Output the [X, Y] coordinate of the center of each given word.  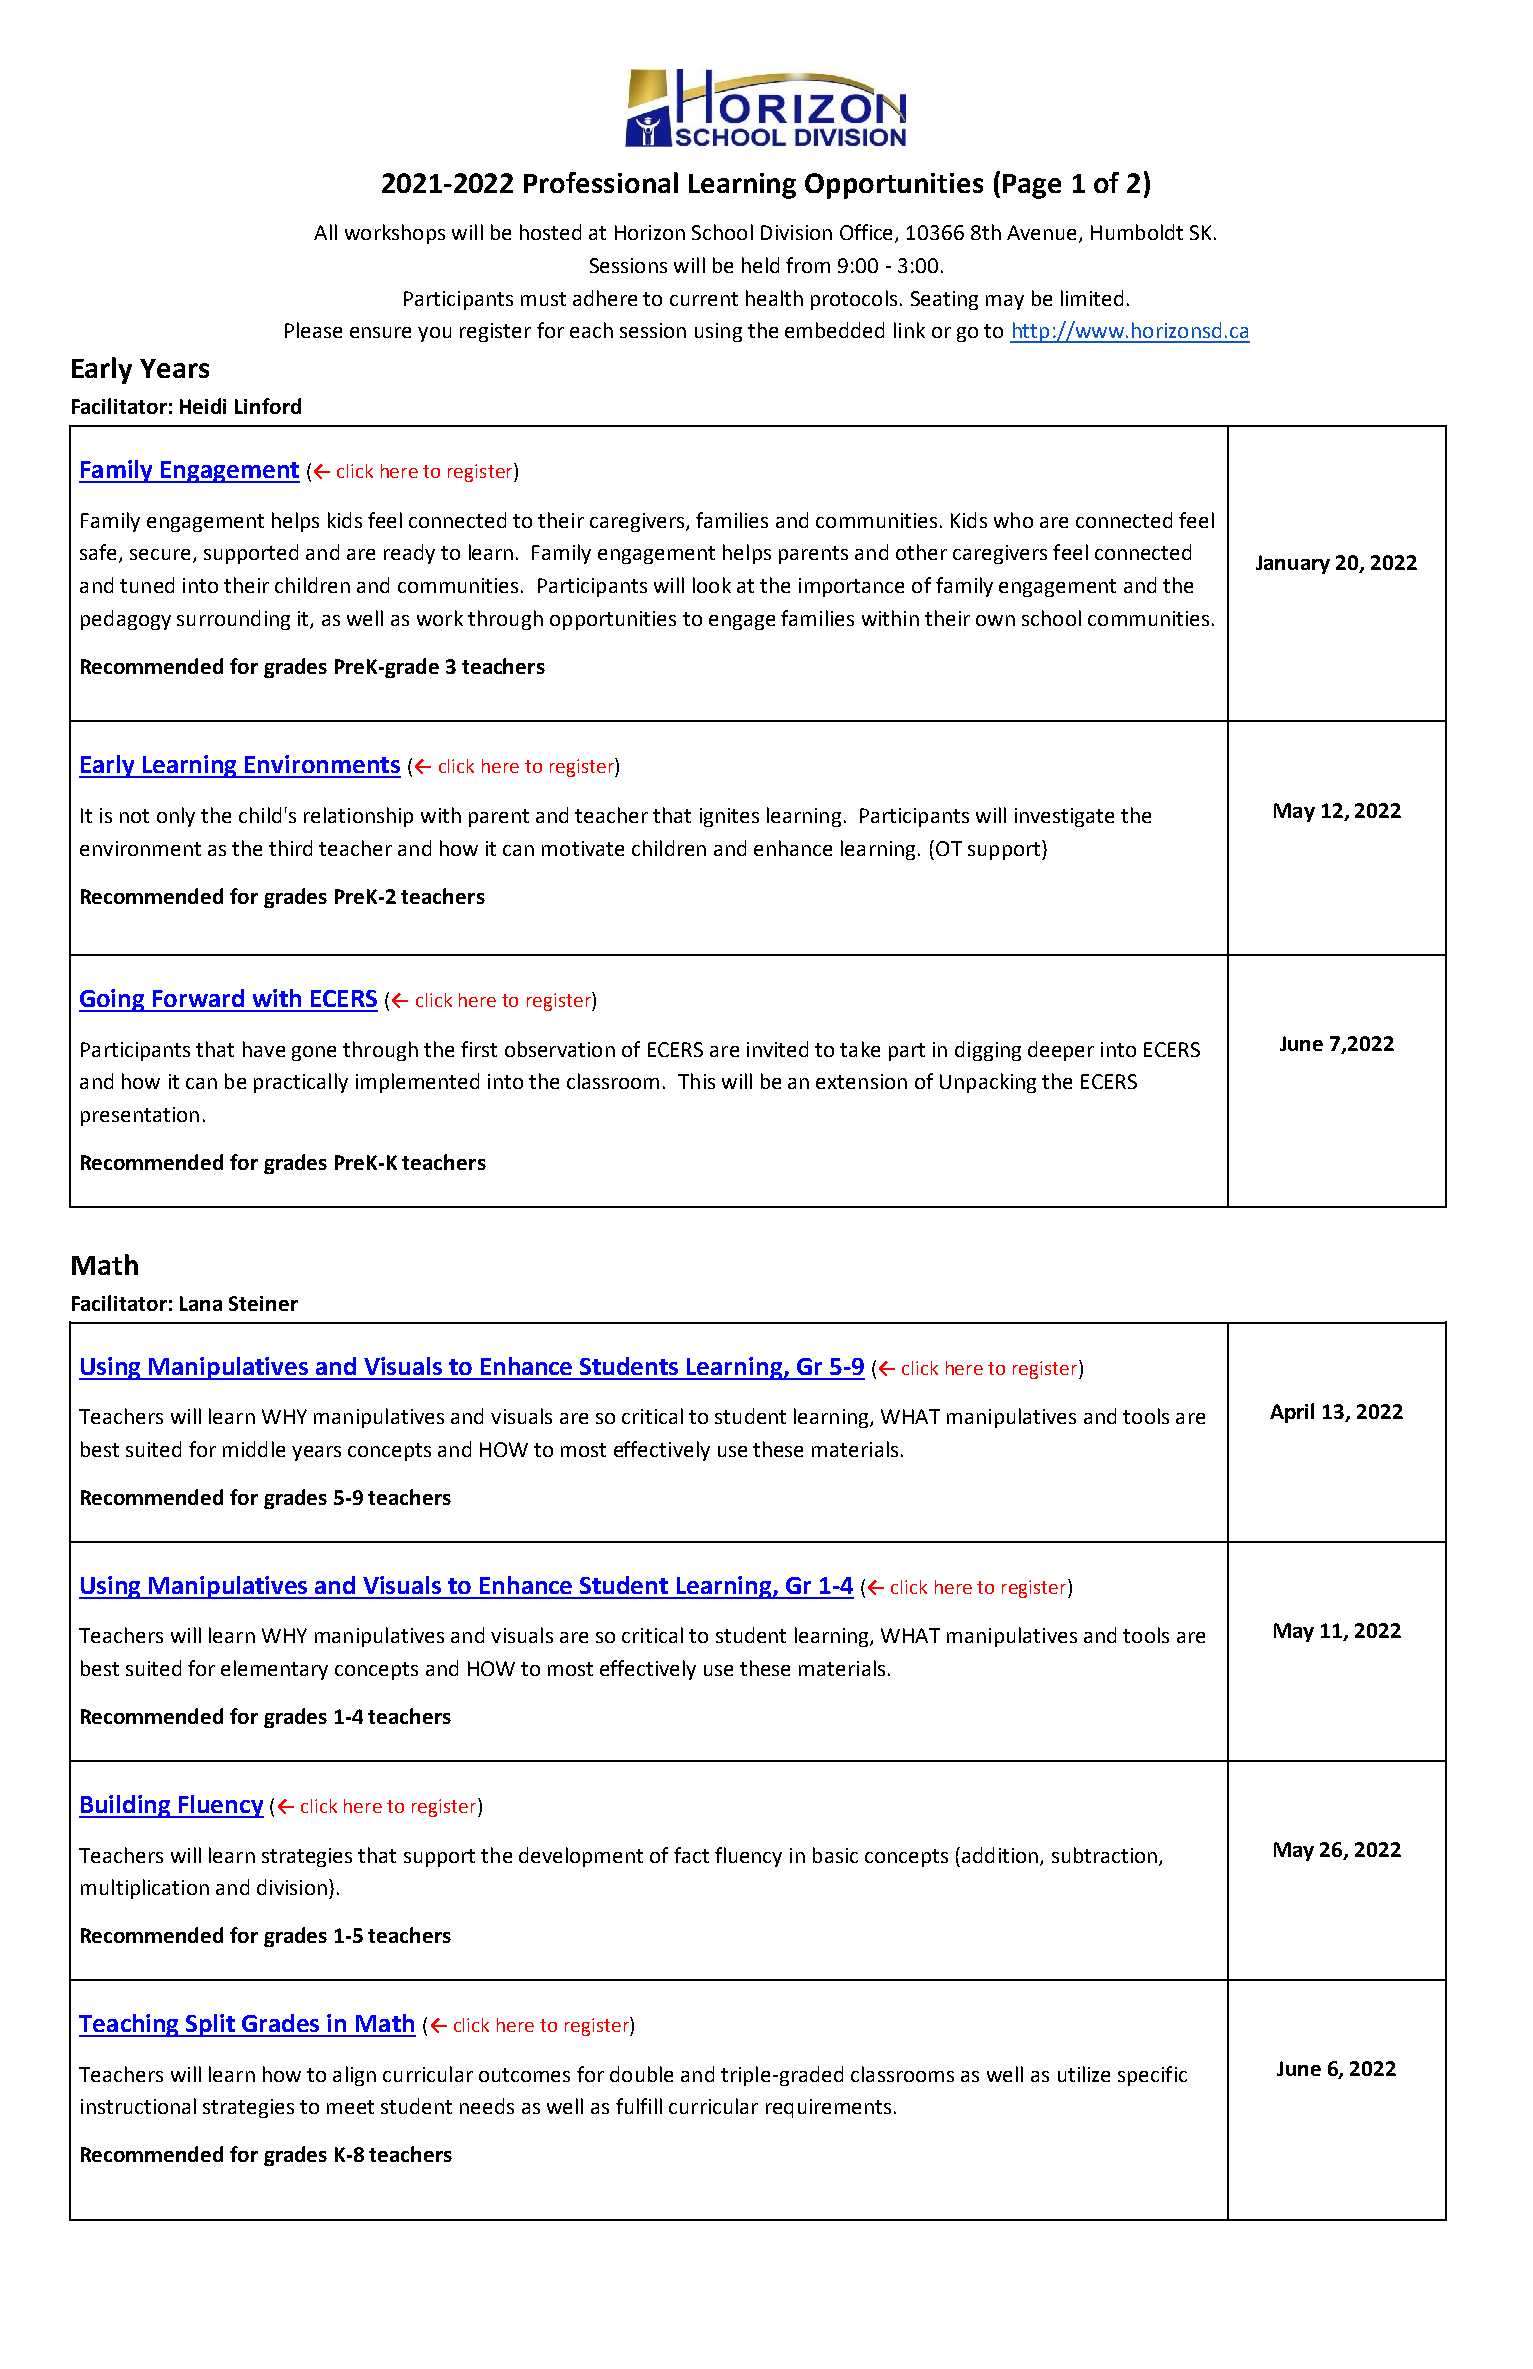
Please [313, 330]
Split [211, 2025]
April [1292, 1413]
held [760, 265]
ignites [729, 817]
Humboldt [1137, 232]
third [290, 848]
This [696, 1081]
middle [254, 1449]
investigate [1064, 817]
